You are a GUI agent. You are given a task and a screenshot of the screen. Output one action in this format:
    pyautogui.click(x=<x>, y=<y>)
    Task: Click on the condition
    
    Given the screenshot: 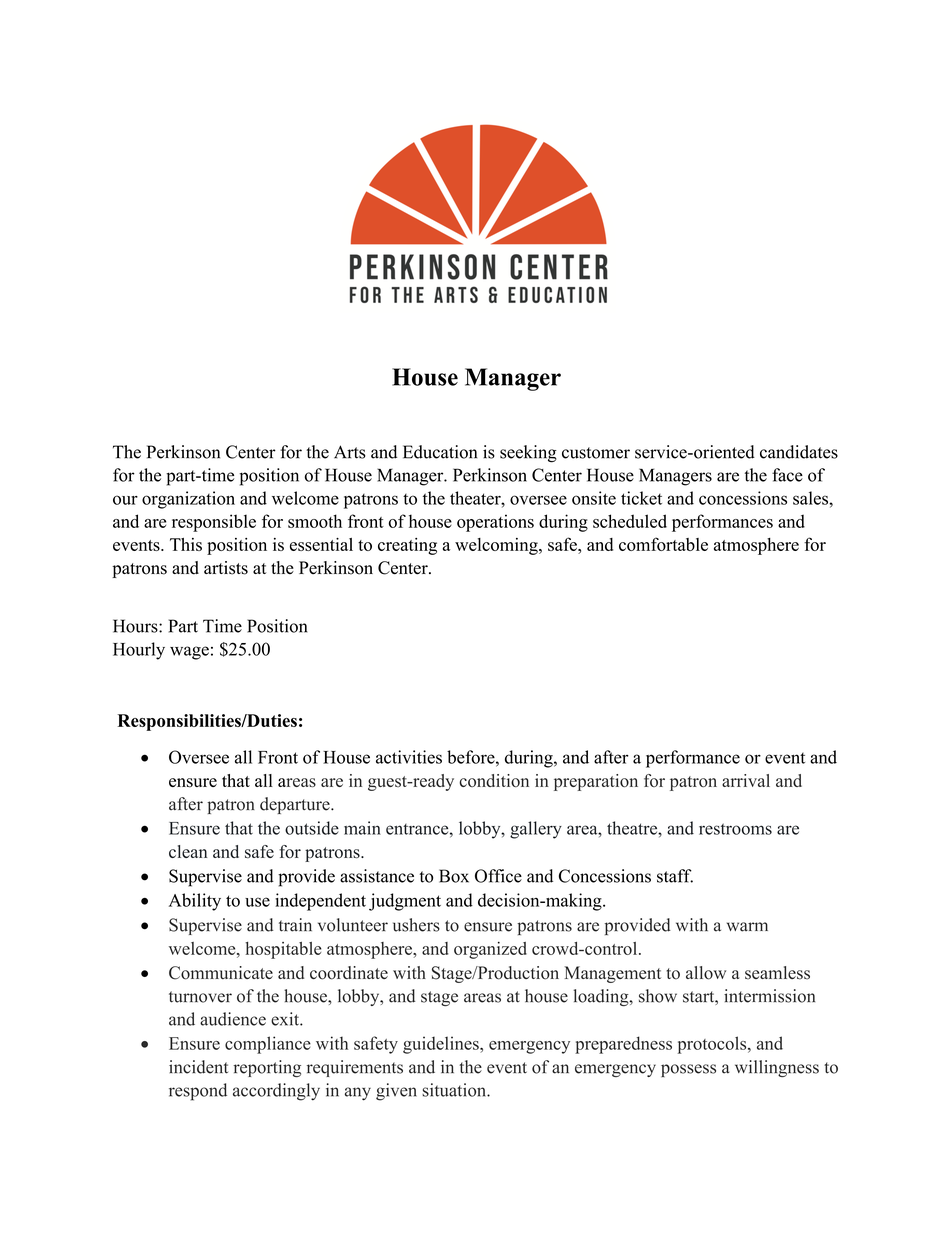 What is the action you would take?
    pyautogui.click(x=494, y=780)
